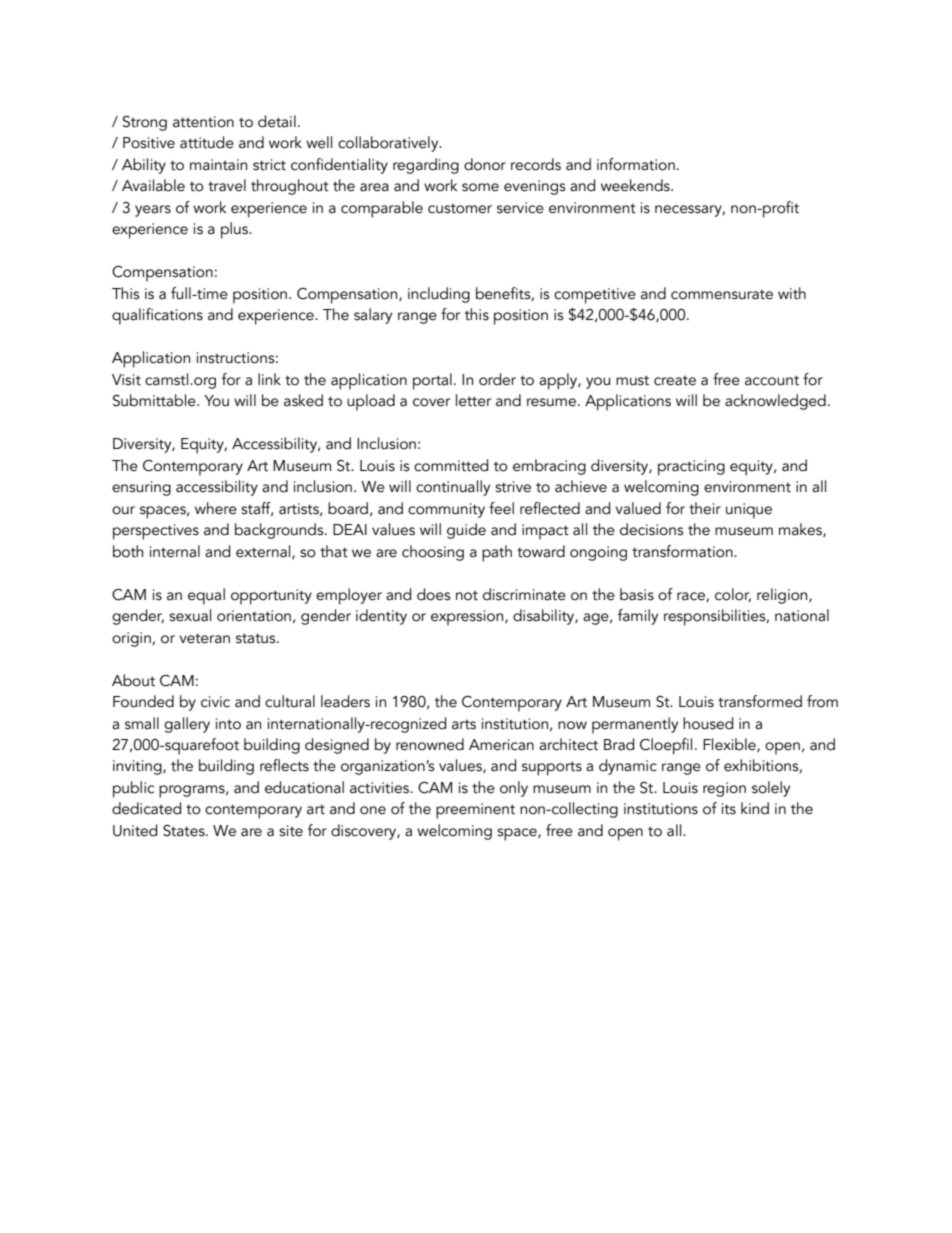 The image size is (952, 1233). What do you see at coordinates (636, 164) in the page?
I see `information` at bounding box center [636, 164].
